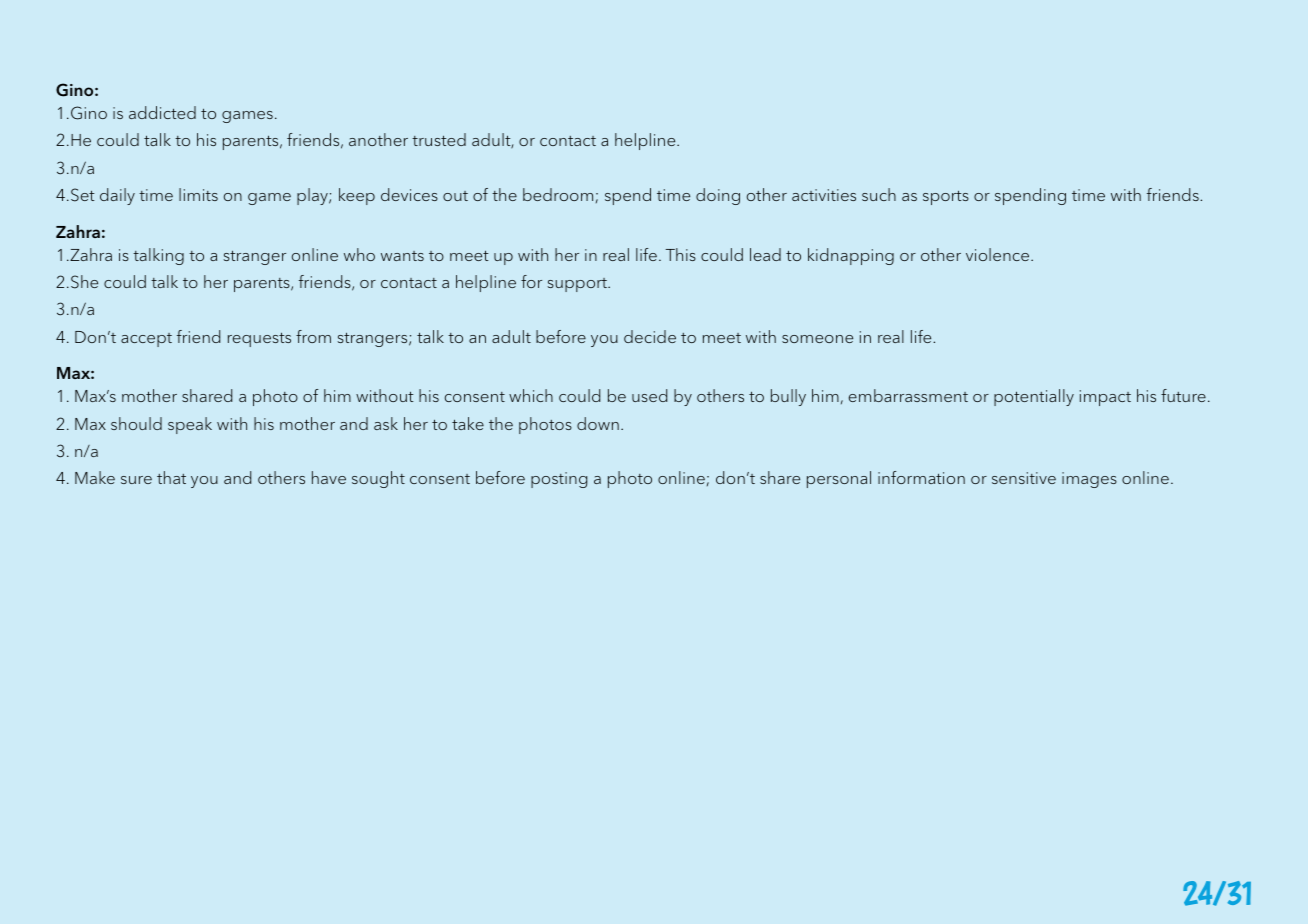 The width and height of the screenshot is (1308, 924). I want to click on addicted, so click(162, 112).
